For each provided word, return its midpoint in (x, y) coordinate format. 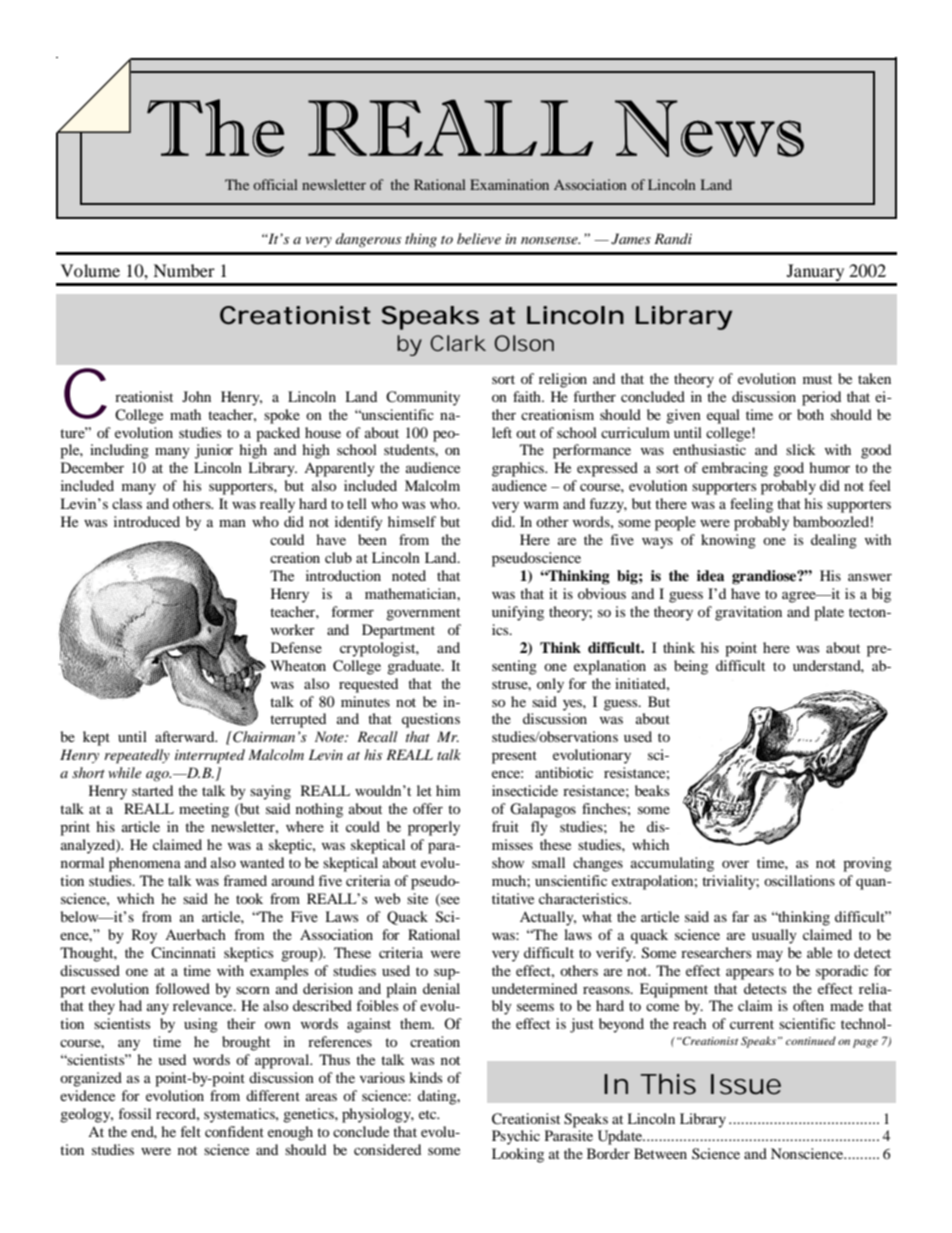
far (740, 916)
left (502, 432)
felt (191, 1131)
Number (184, 270)
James (631, 239)
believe (479, 238)
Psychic (516, 1137)
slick (801, 449)
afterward (186, 736)
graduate (415, 667)
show (508, 862)
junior (214, 451)
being (691, 667)
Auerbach (195, 934)
